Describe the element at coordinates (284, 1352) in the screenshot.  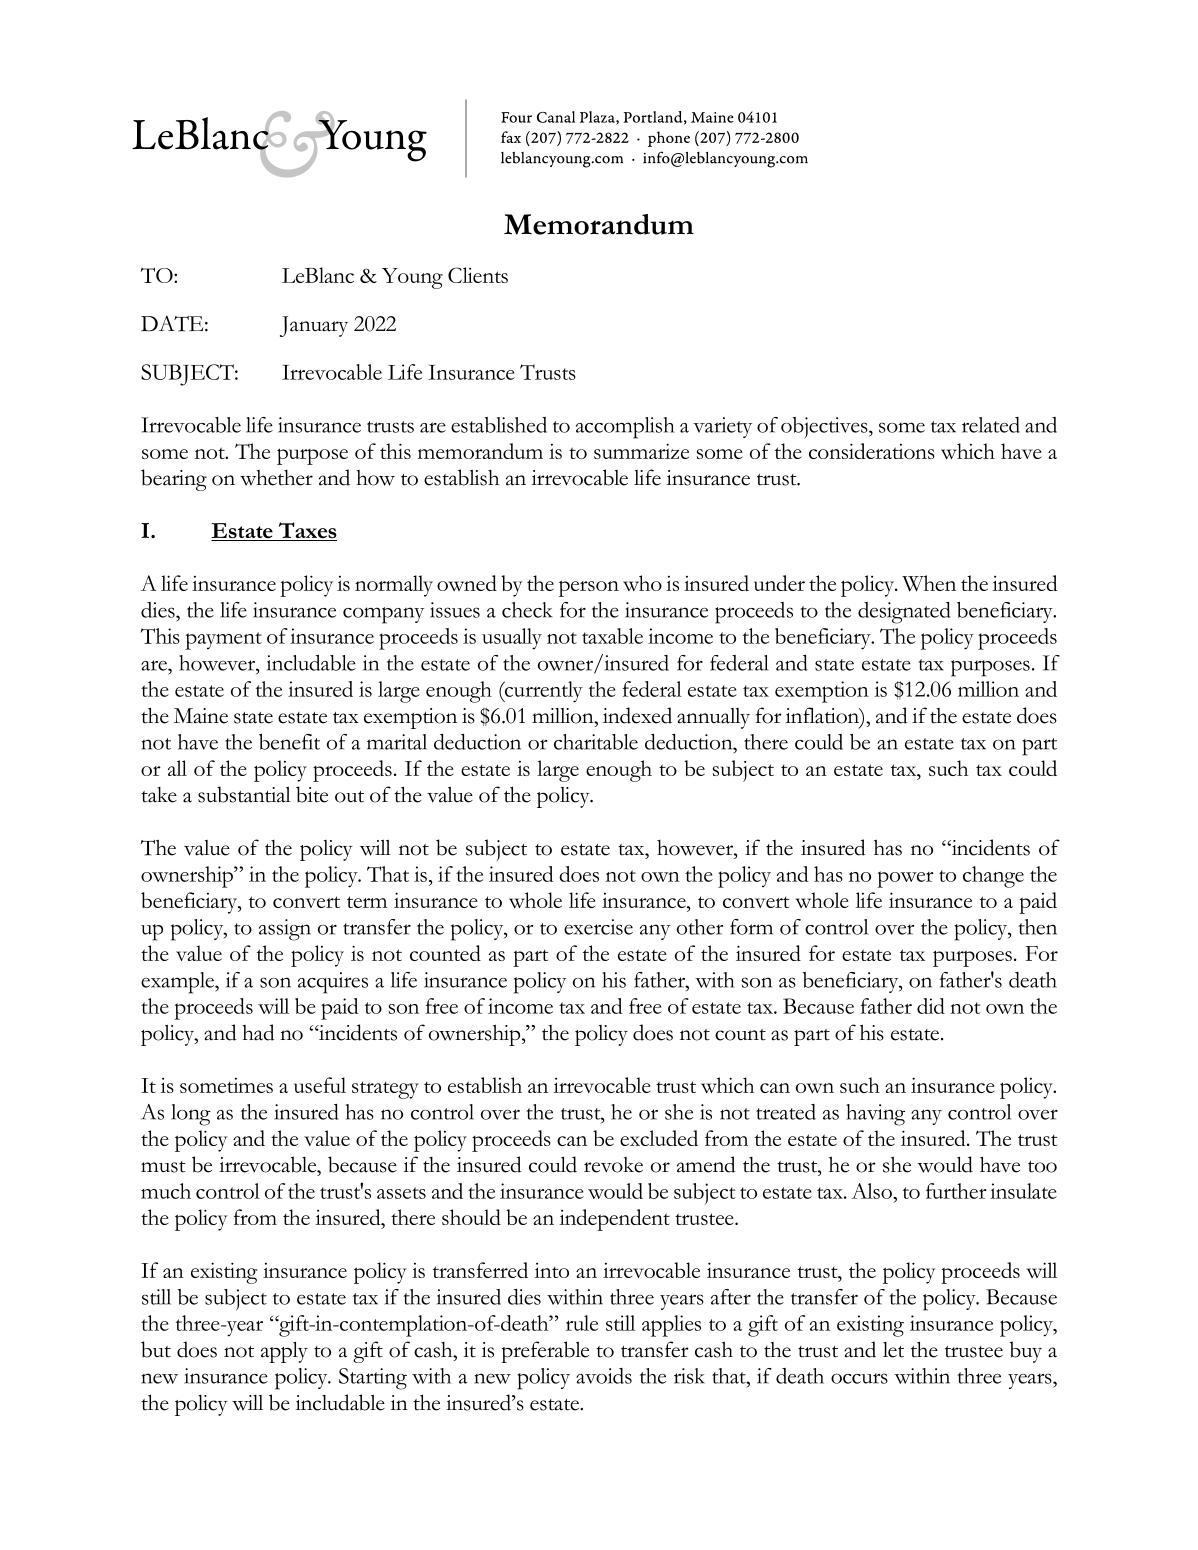
I see `apply` at that location.
